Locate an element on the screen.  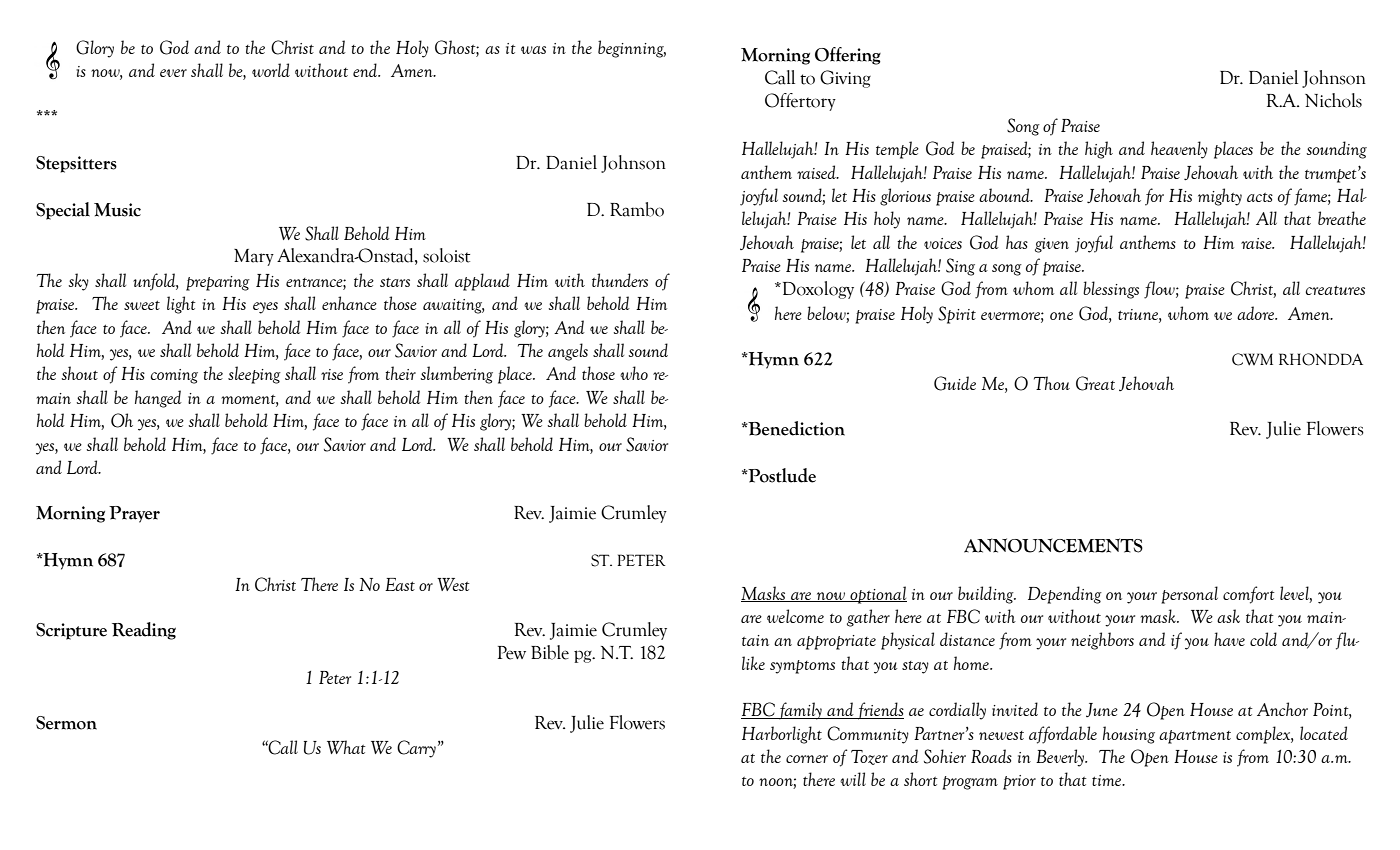
Nichols is located at coordinates (1333, 100).
